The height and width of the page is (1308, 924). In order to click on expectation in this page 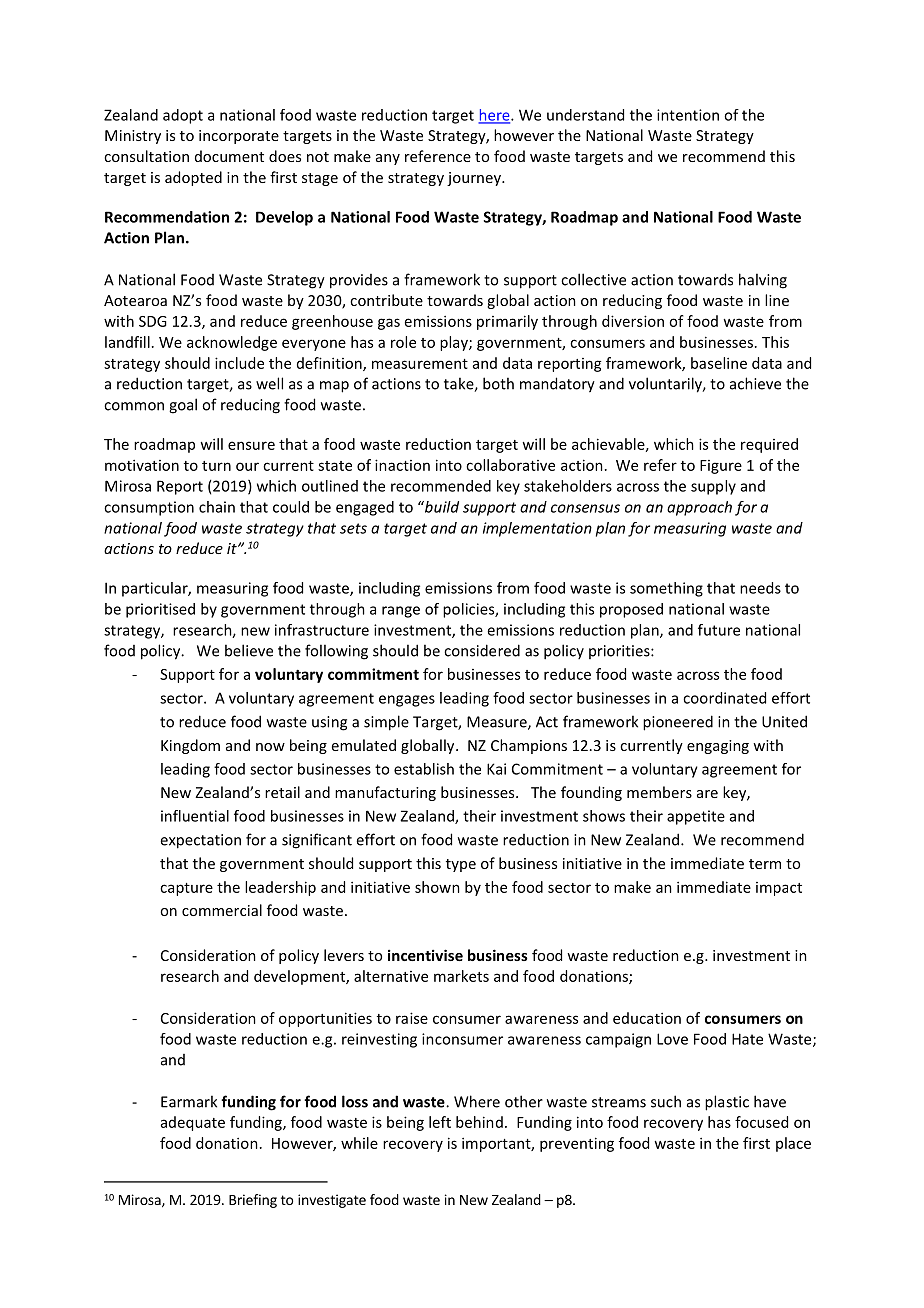, I will do `click(200, 841)`.
